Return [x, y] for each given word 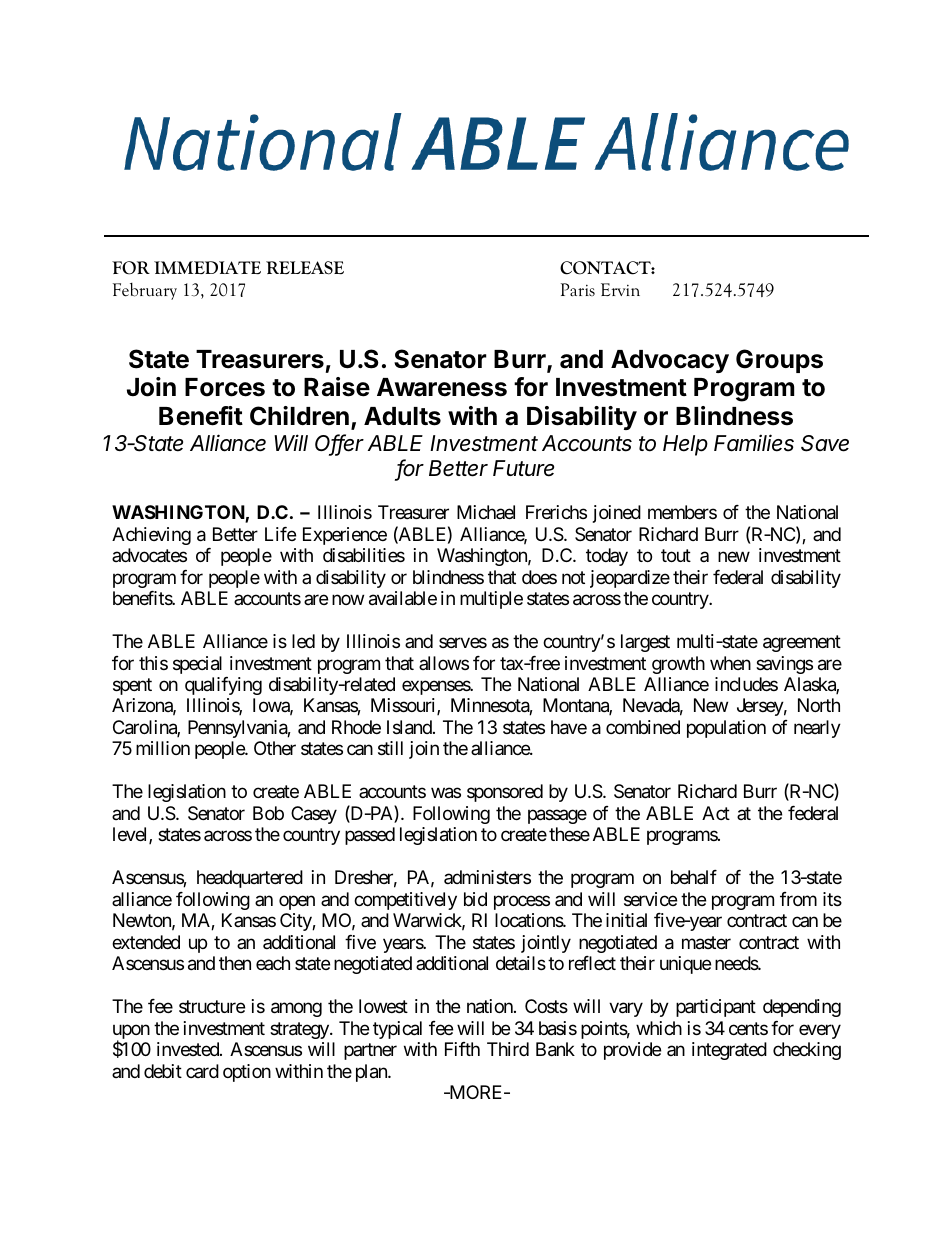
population [726, 729]
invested [189, 1049]
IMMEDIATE [207, 267]
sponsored [505, 793]
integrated [729, 1051]
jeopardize [630, 579]
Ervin [620, 289]
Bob [268, 813]
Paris [578, 290]
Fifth [462, 1049]
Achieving [151, 536]
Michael [486, 512]
